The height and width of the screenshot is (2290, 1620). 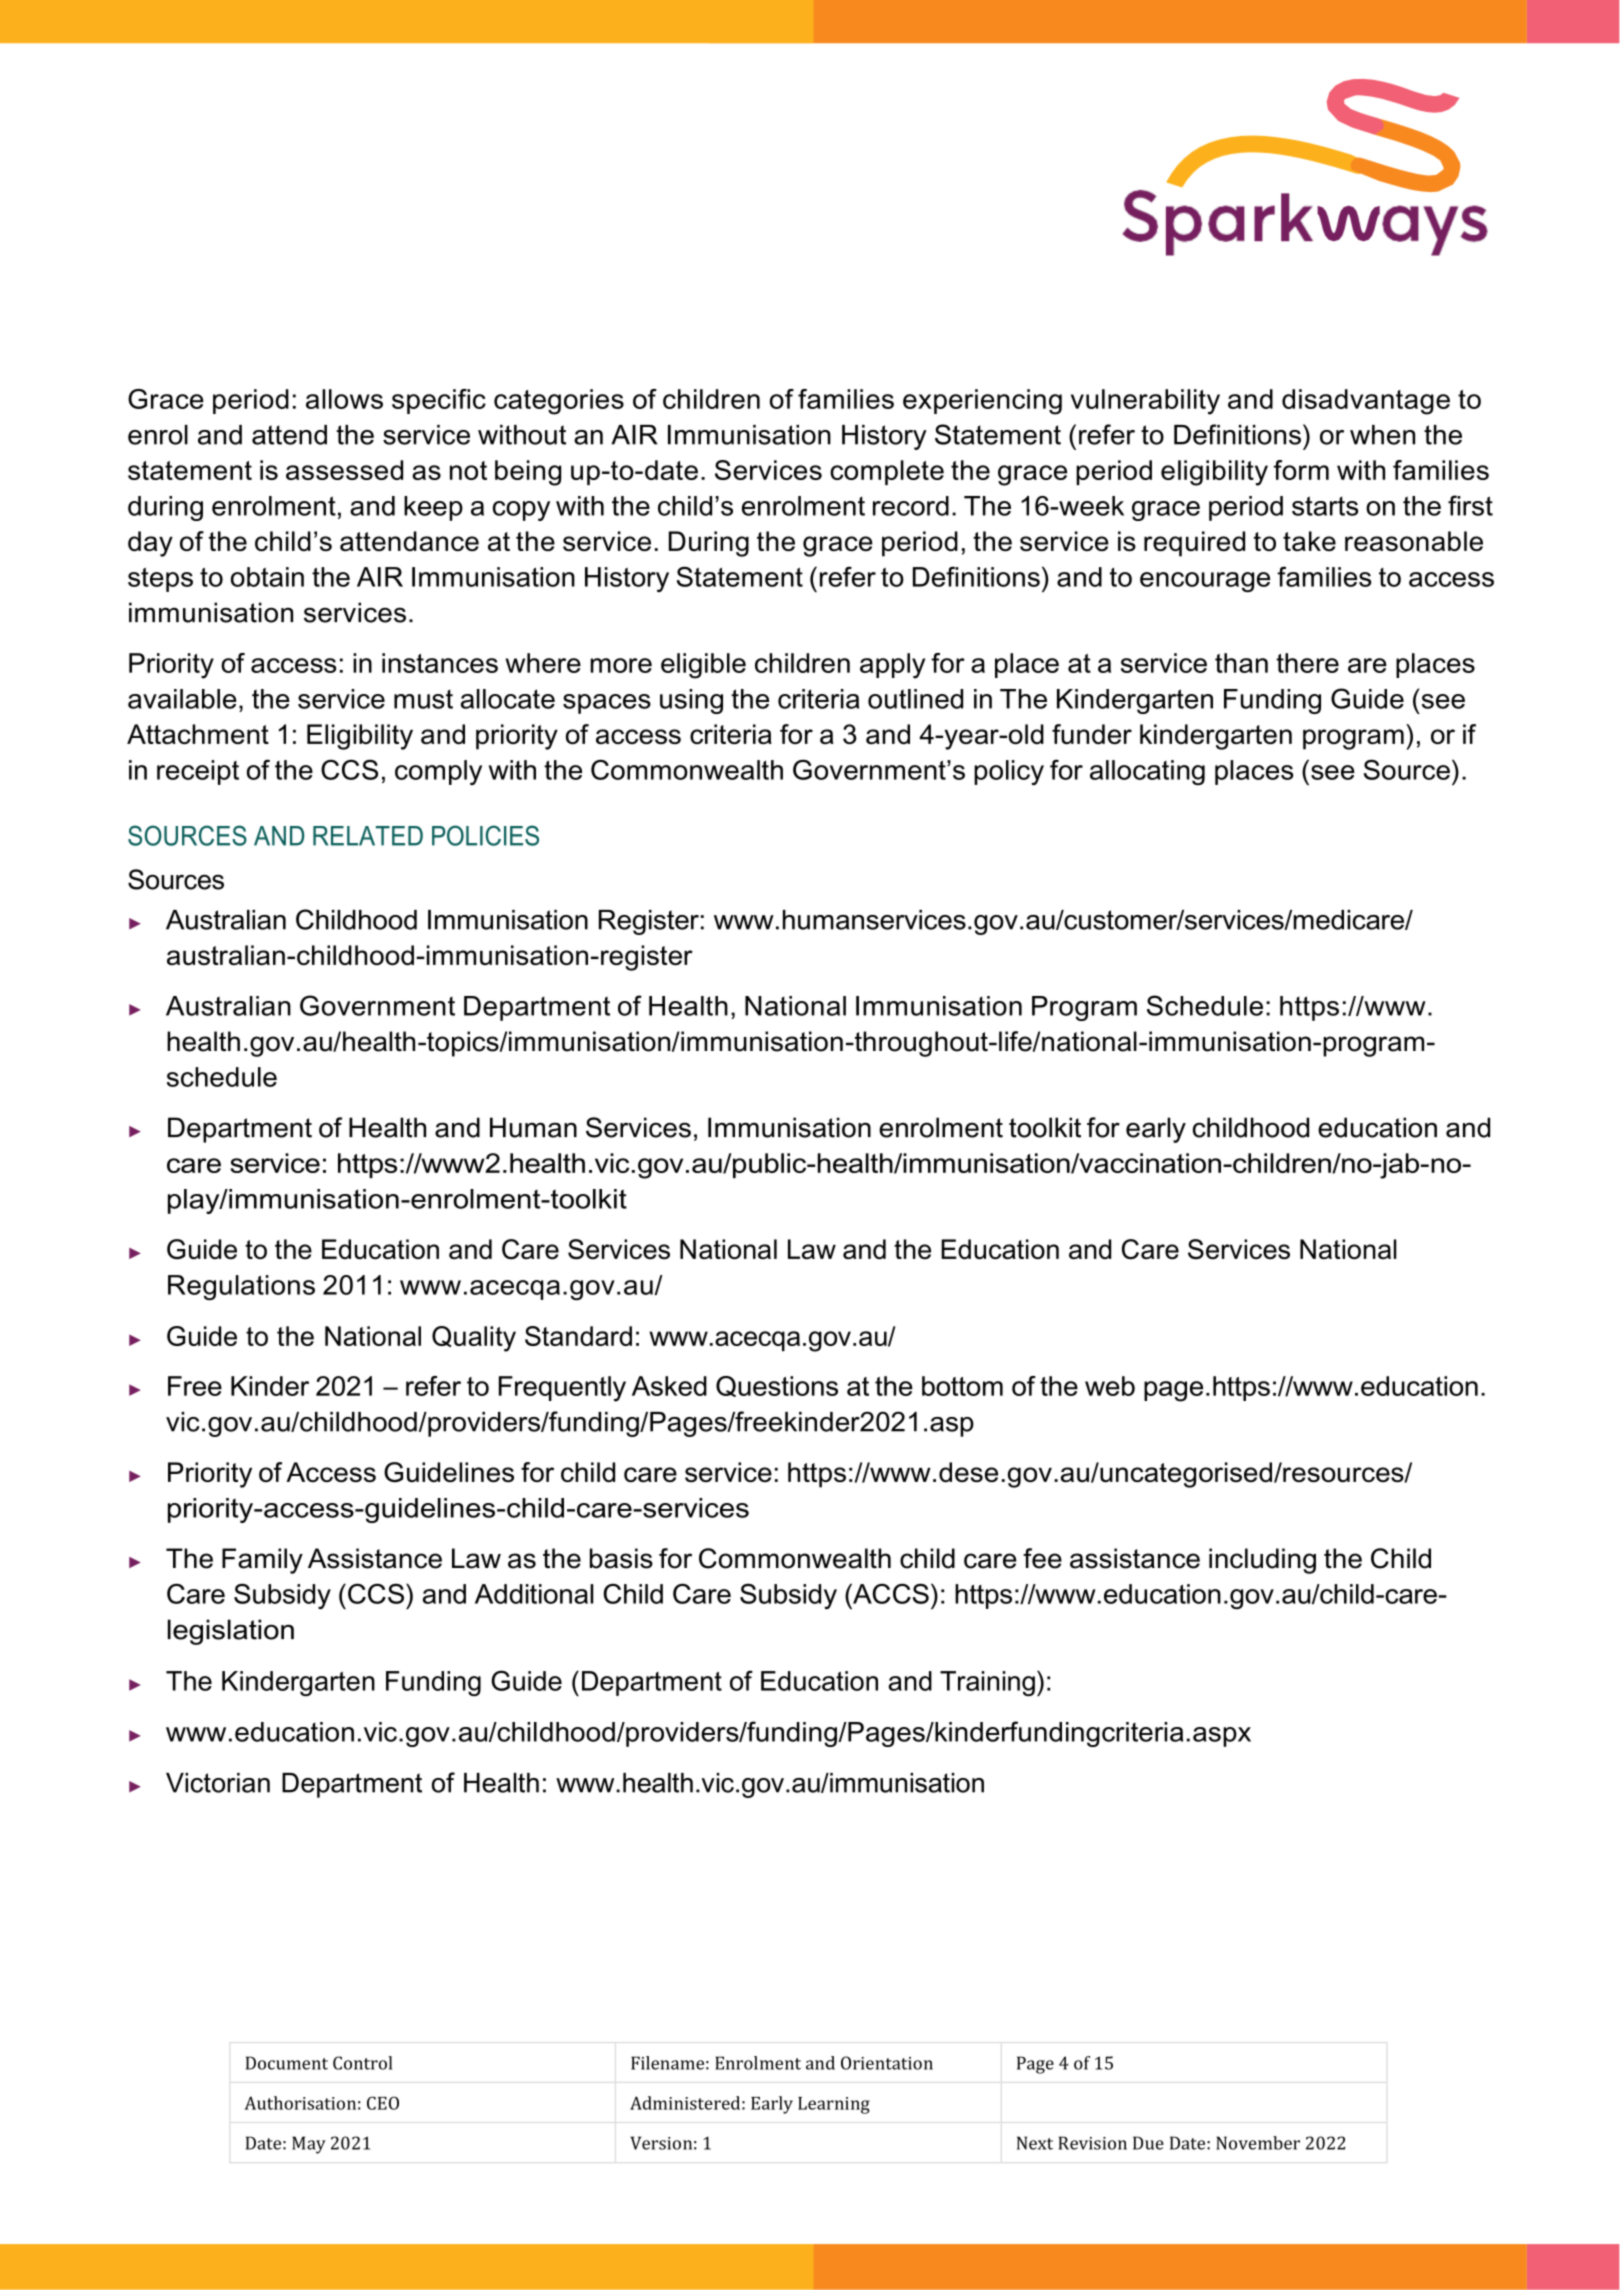 What do you see at coordinates (344, 470) in the screenshot?
I see `assessed` at bounding box center [344, 470].
